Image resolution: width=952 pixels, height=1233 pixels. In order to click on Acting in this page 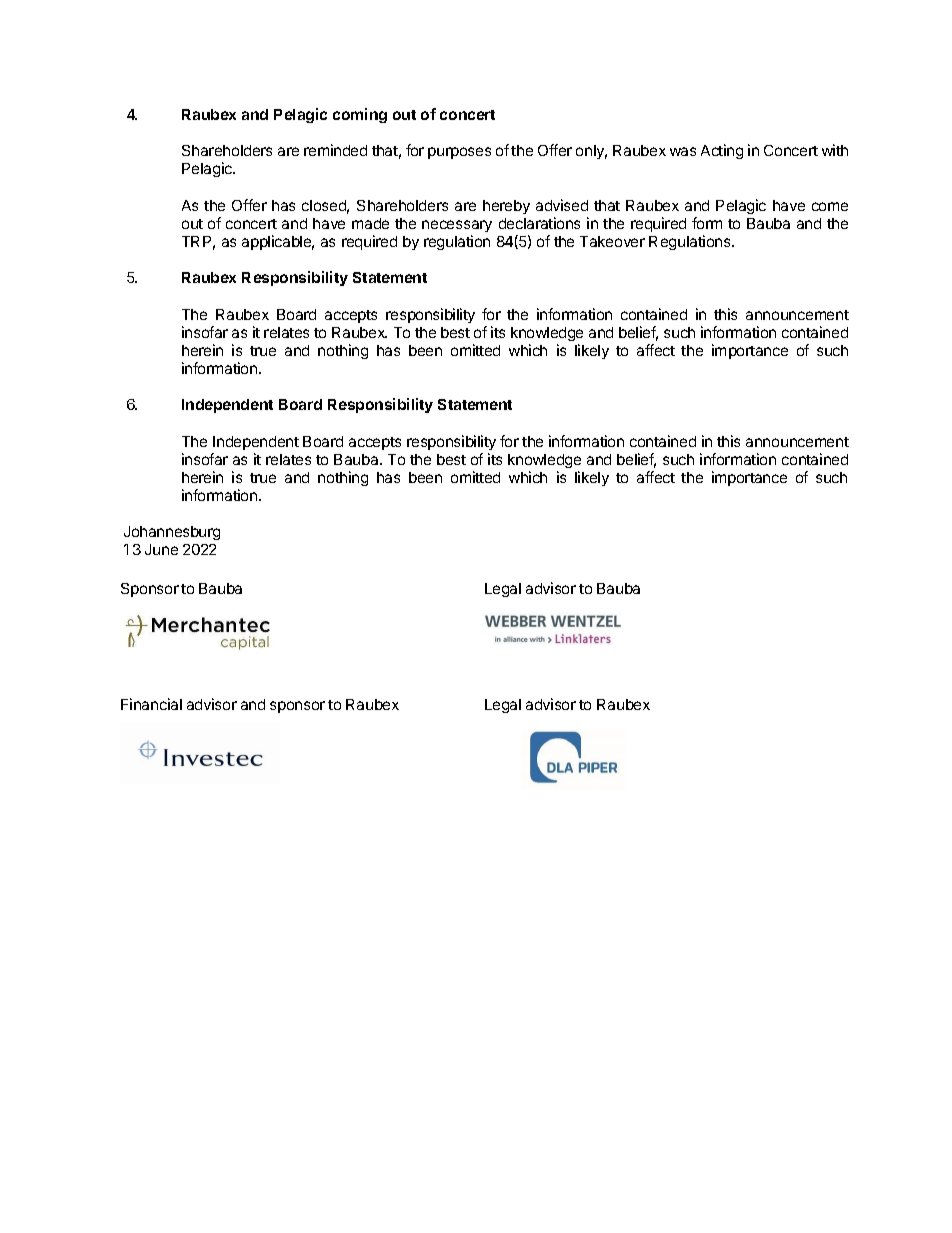, I will do `click(722, 151)`.
